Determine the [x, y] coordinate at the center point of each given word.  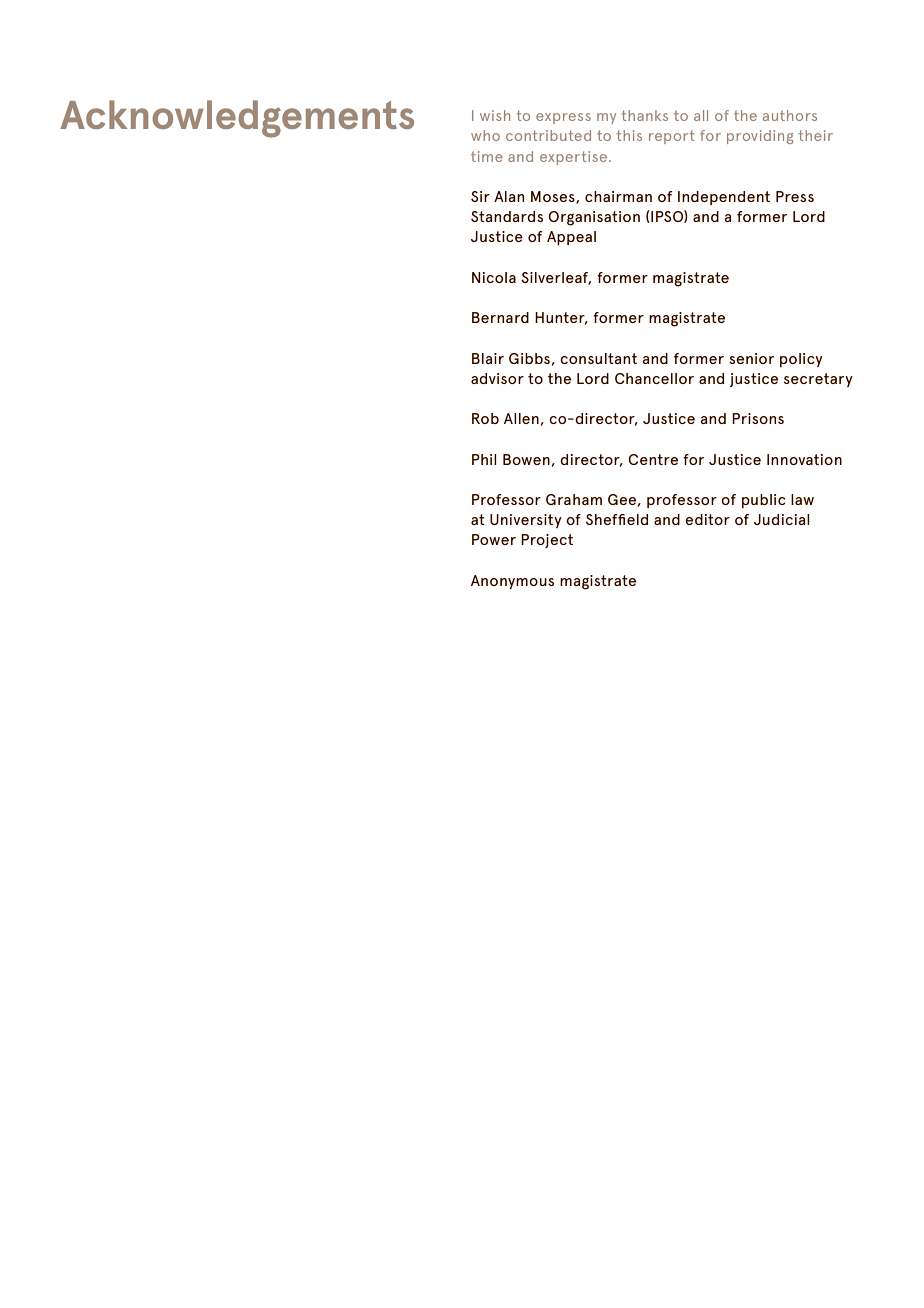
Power [494, 539]
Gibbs [529, 358]
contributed [548, 135]
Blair [488, 358]
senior [751, 358]
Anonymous [512, 582]
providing [760, 137]
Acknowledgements [237, 119]
